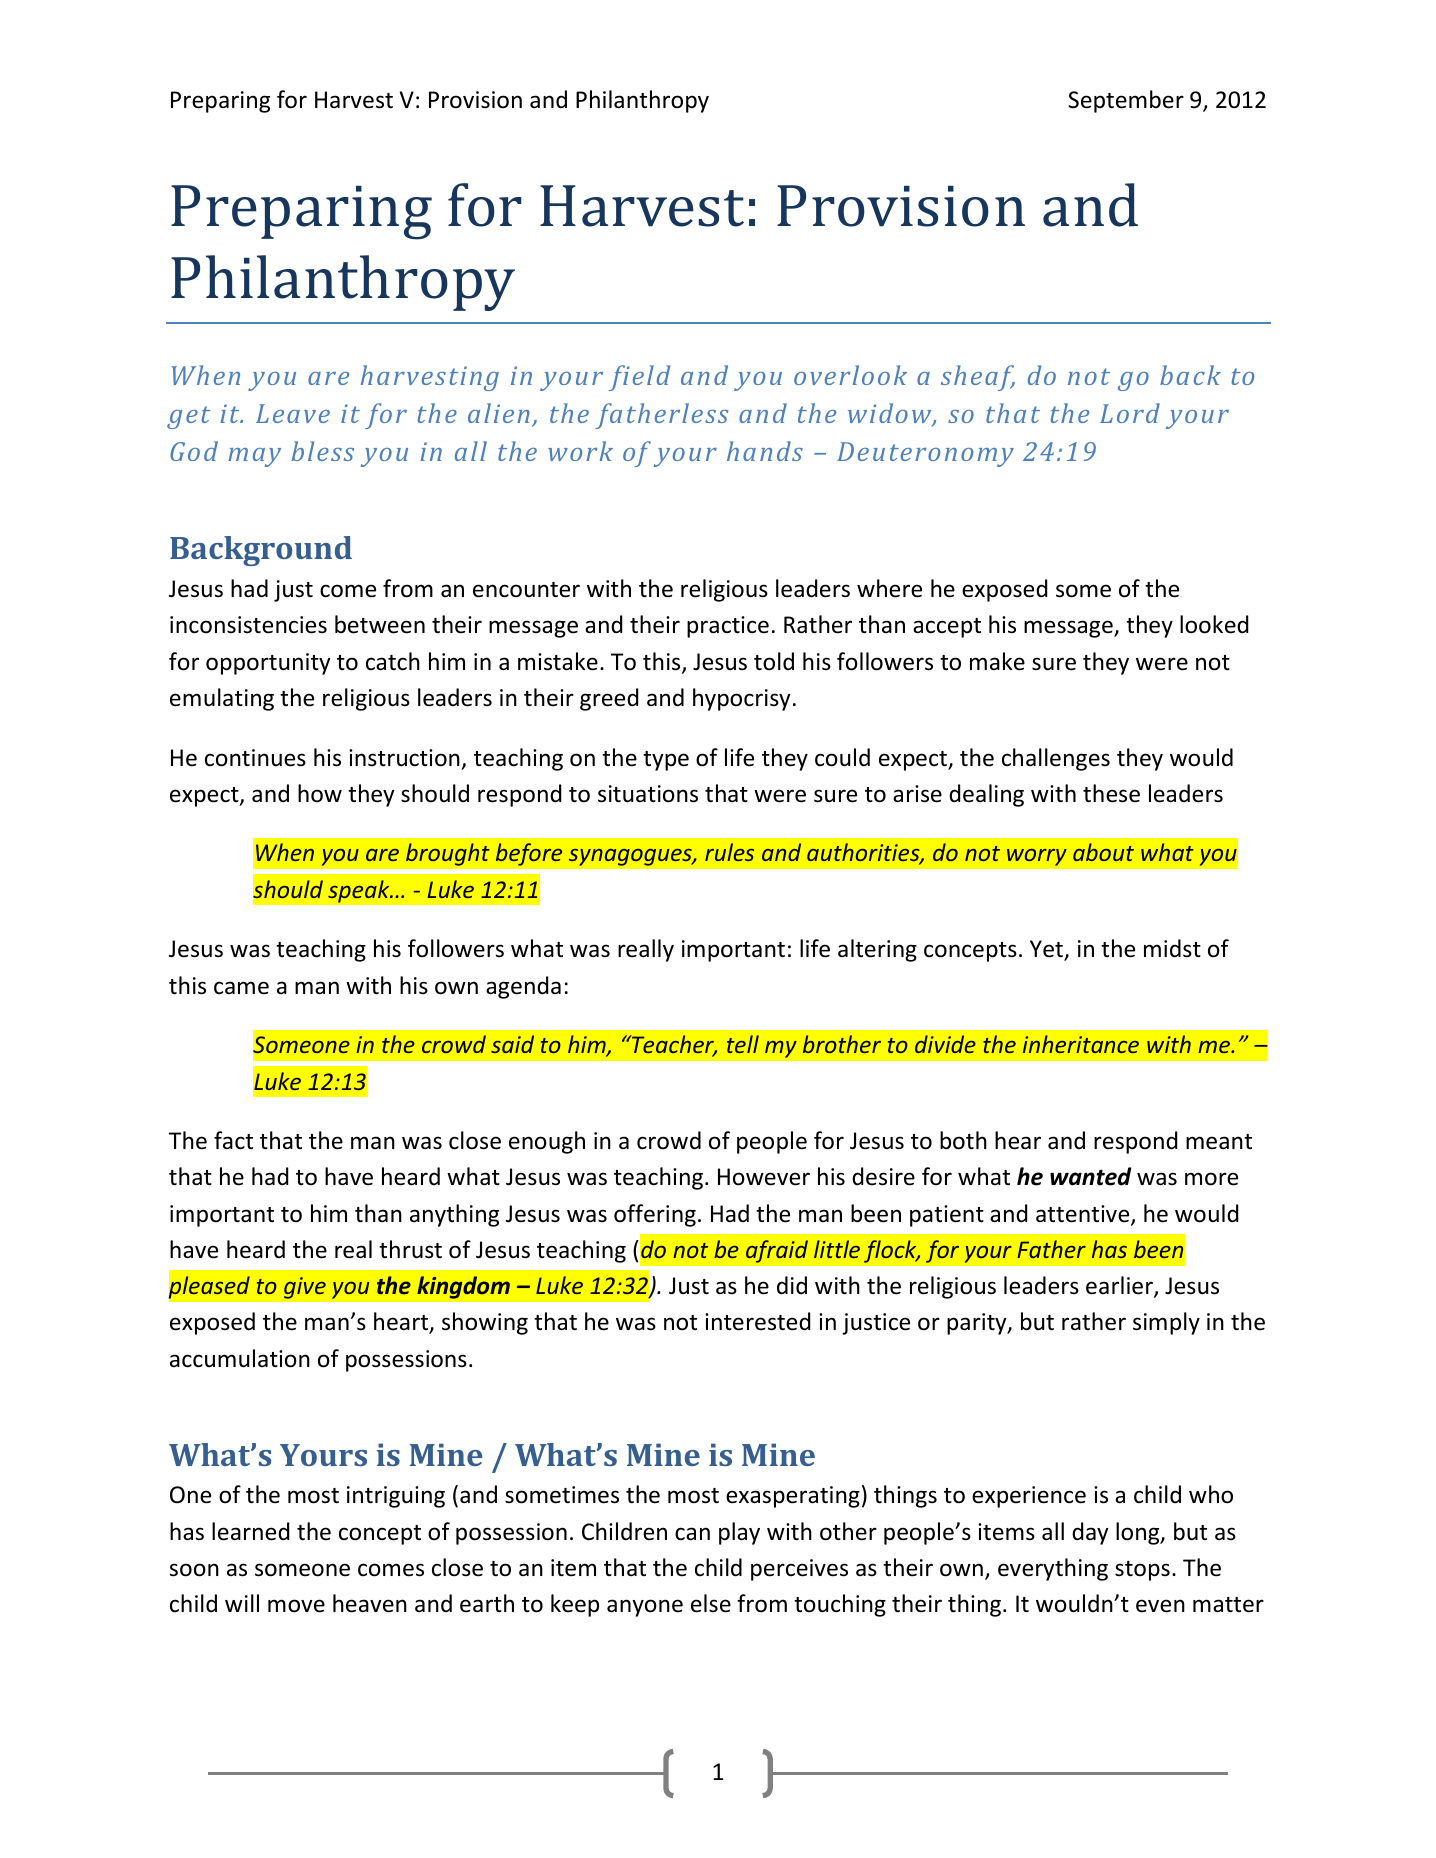 This document has height=1858, width=1436. I want to click on looked, so click(1214, 624).
